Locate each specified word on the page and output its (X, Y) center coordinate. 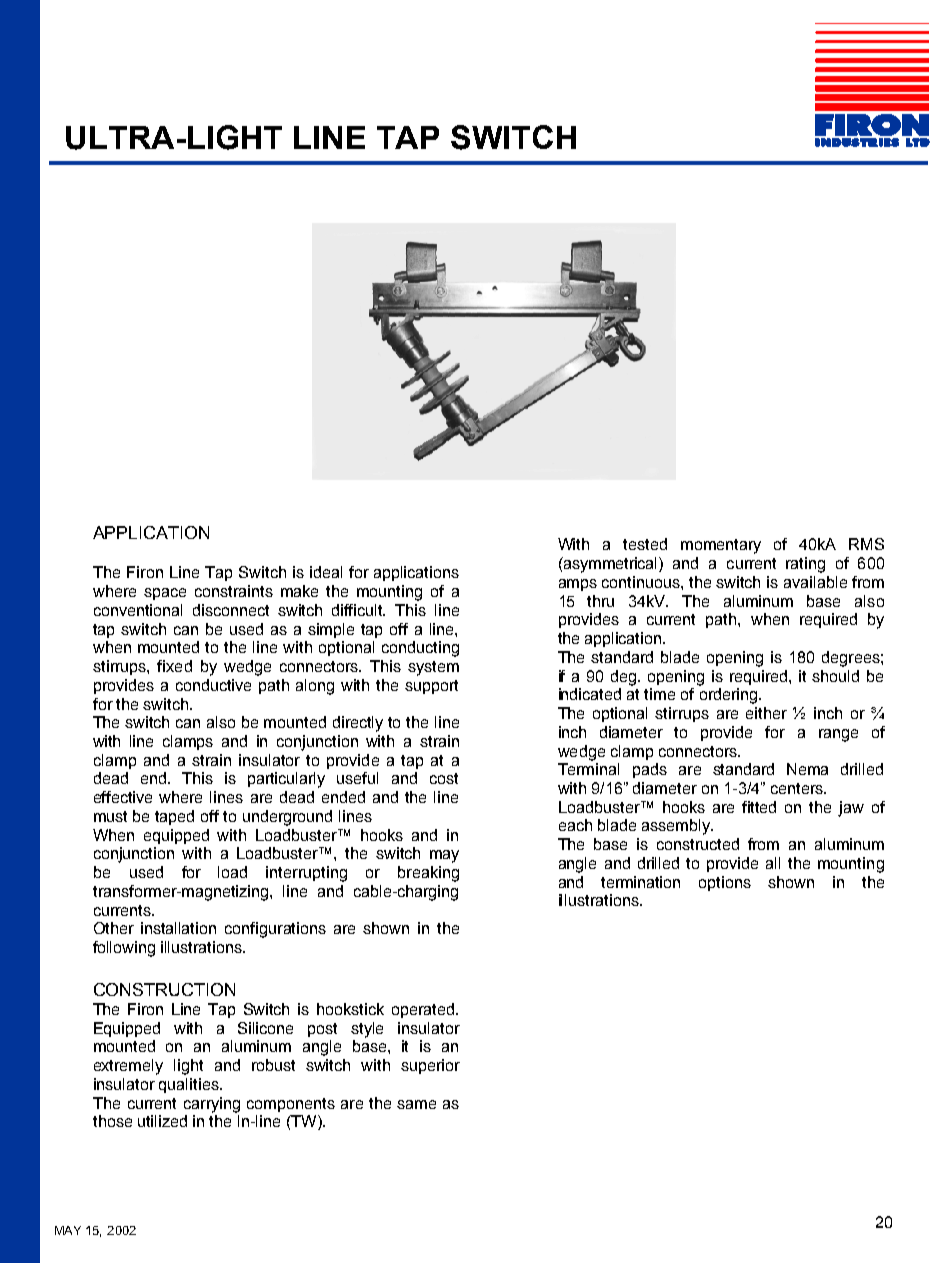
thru (600, 601)
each (575, 825)
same (416, 1104)
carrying (212, 1105)
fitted (759, 807)
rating (805, 565)
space (165, 594)
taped (174, 817)
